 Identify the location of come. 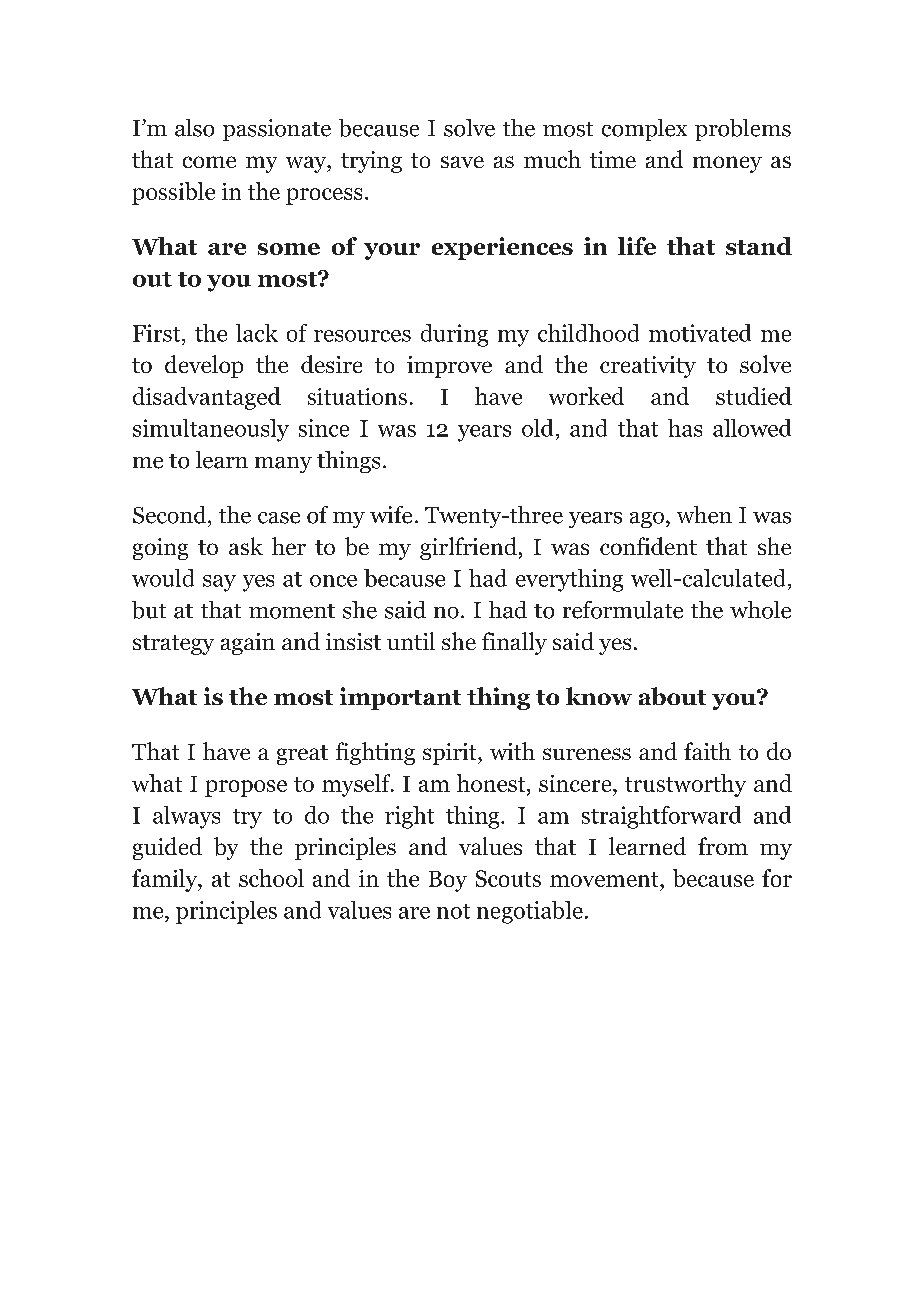
(209, 162).
